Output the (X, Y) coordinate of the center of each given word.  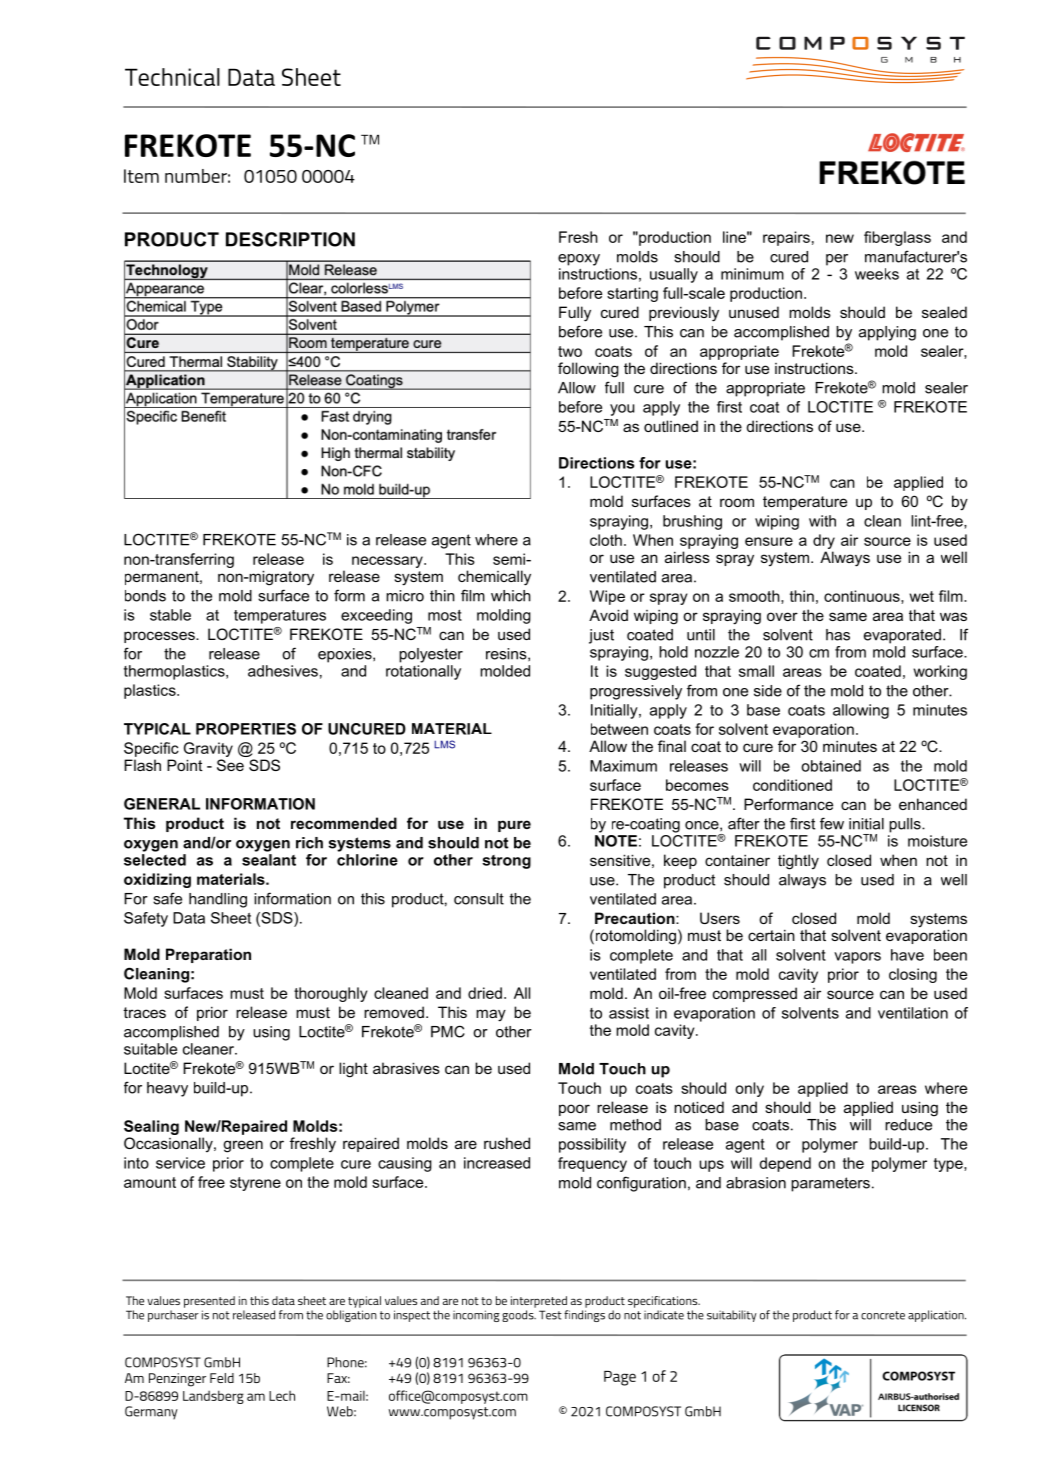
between (619, 729)
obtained (831, 766)
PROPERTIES (246, 729)
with (822, 521)
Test (550, 1315)
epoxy (579, 260)
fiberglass (897, 238)
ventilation (913, 1013)
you (622, 410)
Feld (222, 1378)
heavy (167, 1089)
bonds (145, 596)
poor (574, 1110)
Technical (172, 77)
